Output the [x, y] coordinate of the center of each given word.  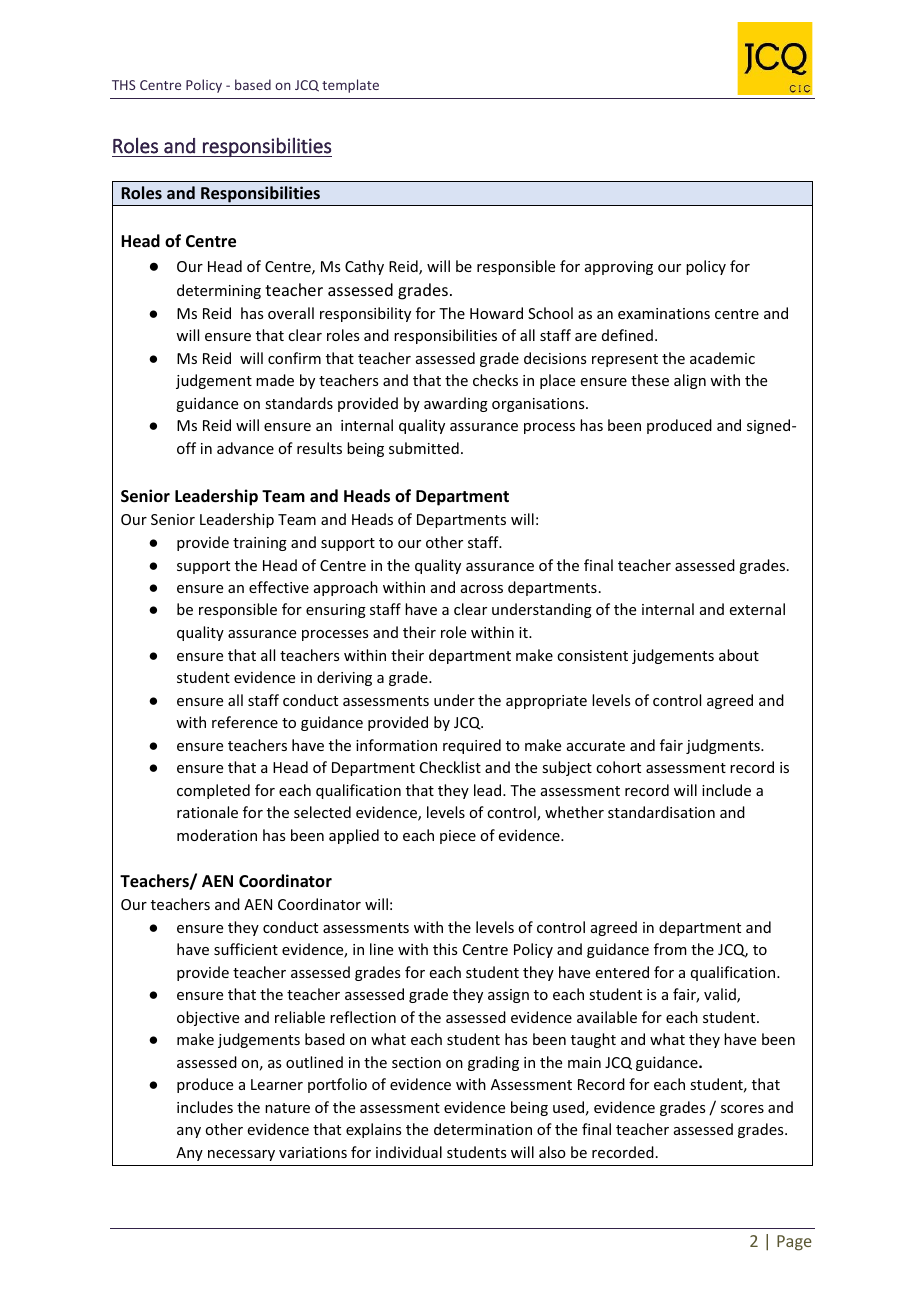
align [690, 381]
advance [245, 448]
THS [123, 85]
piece [458, 837]
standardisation [661, 812]
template [350, 86]
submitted [424, 448]
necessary [241, 1155]
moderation [217, 835]
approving [619, 268]
